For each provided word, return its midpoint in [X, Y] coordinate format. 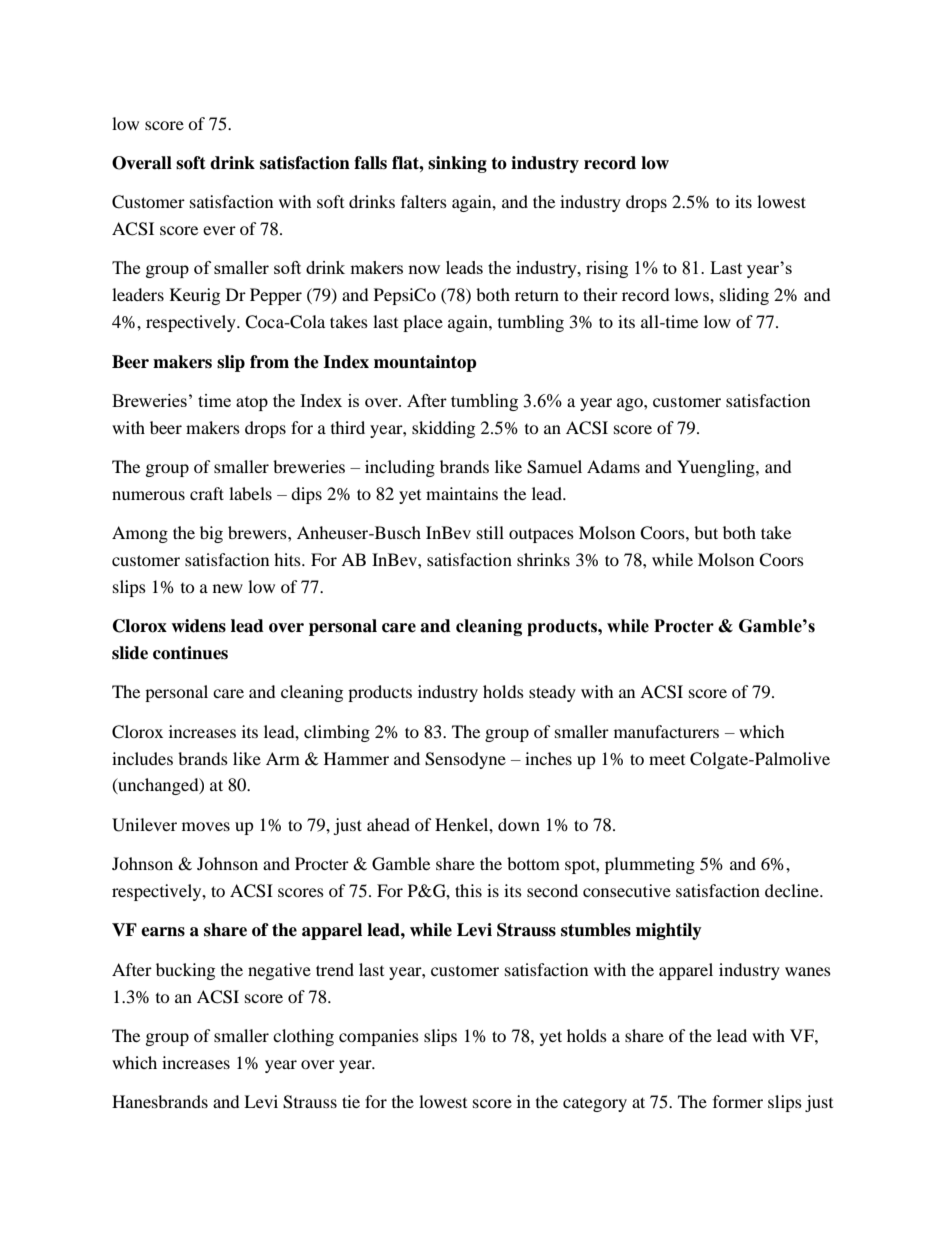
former [738, 1101]
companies [379, 1037]
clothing [303, 1037]
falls [370, 163]
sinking [457, 164]
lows [693, 294]
